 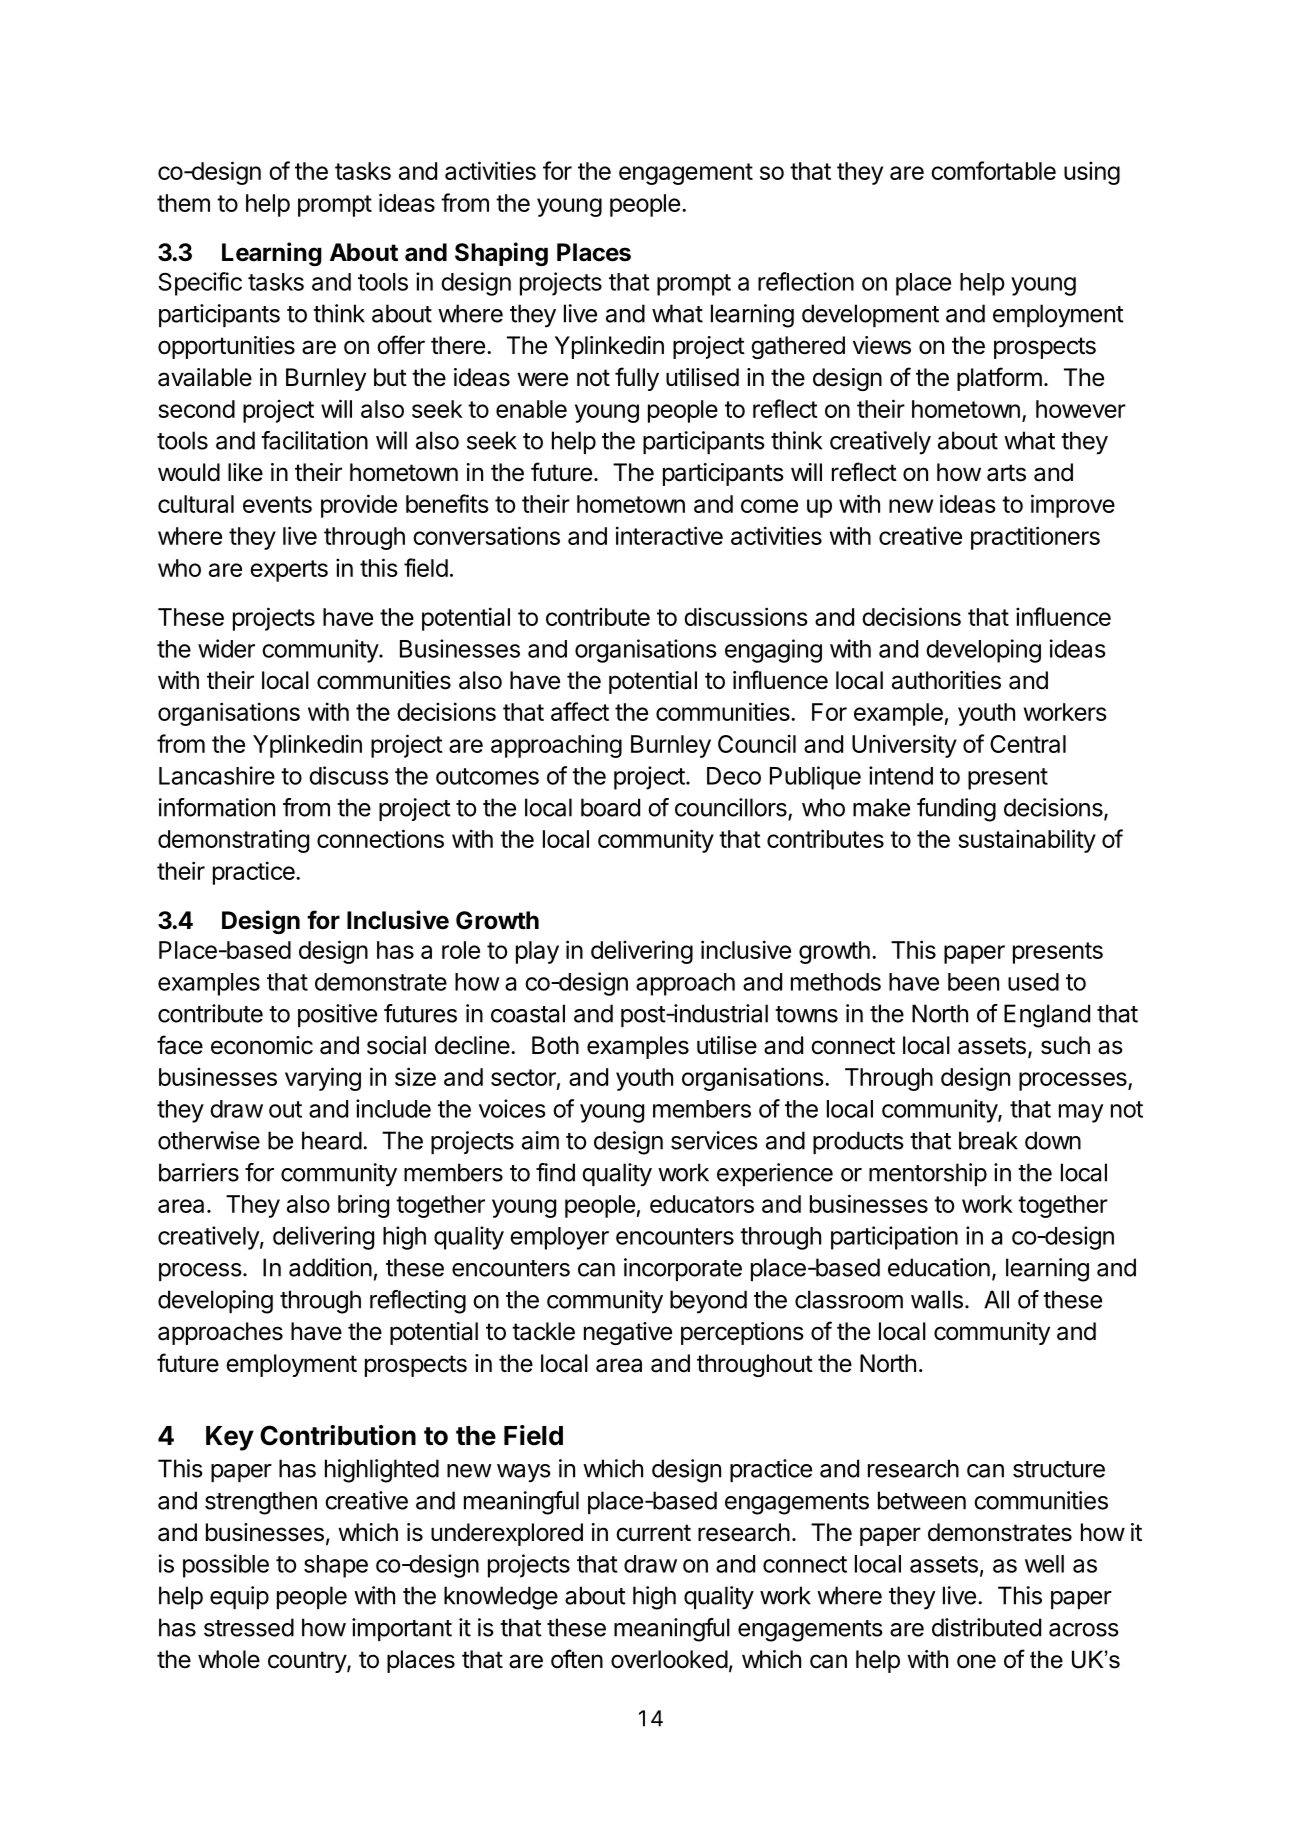 I want to click on overlooked, so click(x=669, y=1659).
